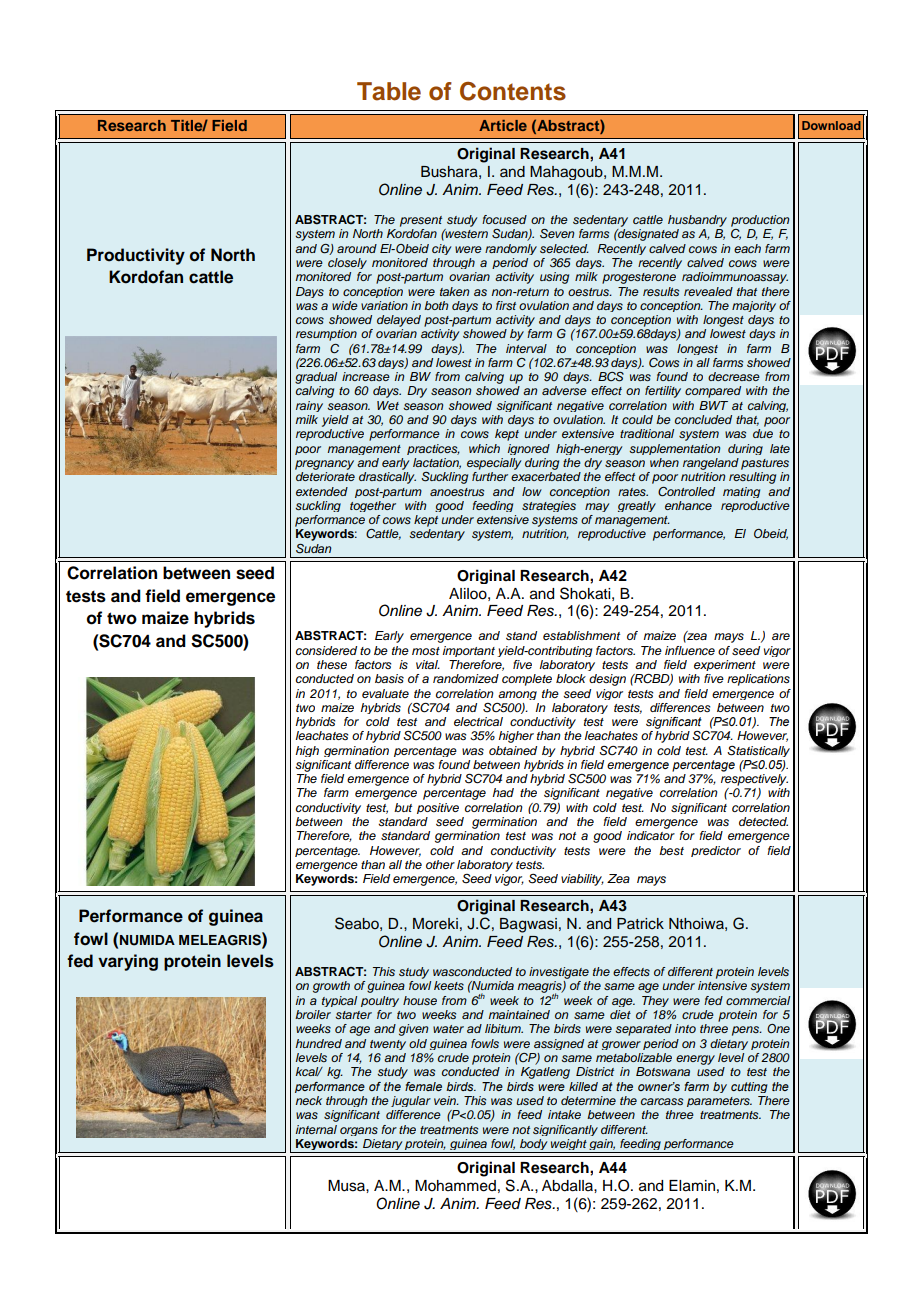 This screenshot has height=1308, width=924. Describe the element at coordinates (128, 962) in the screenshot. I see `varying` at that location.
